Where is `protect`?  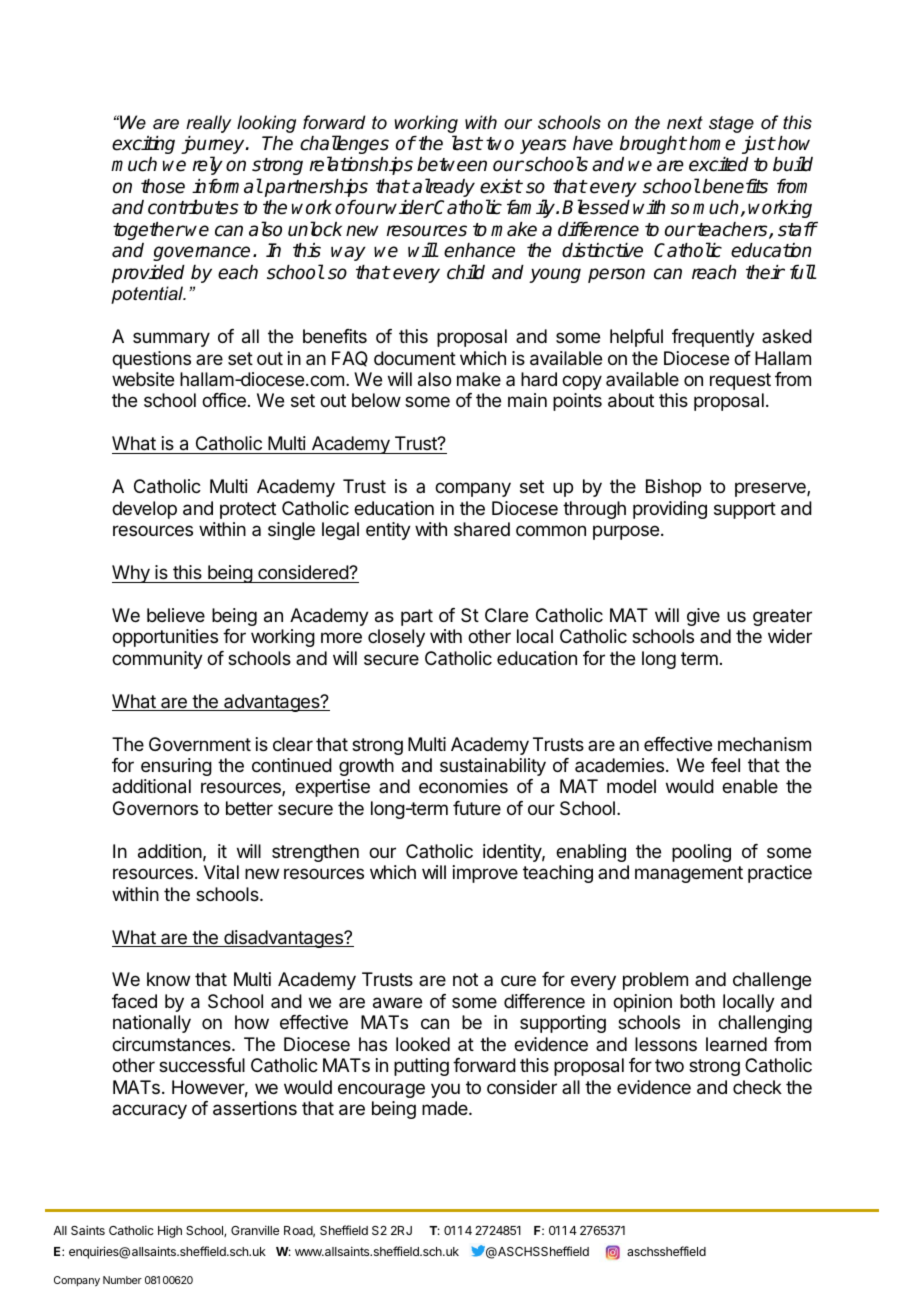
protect is located at coordinates (248, 510).
